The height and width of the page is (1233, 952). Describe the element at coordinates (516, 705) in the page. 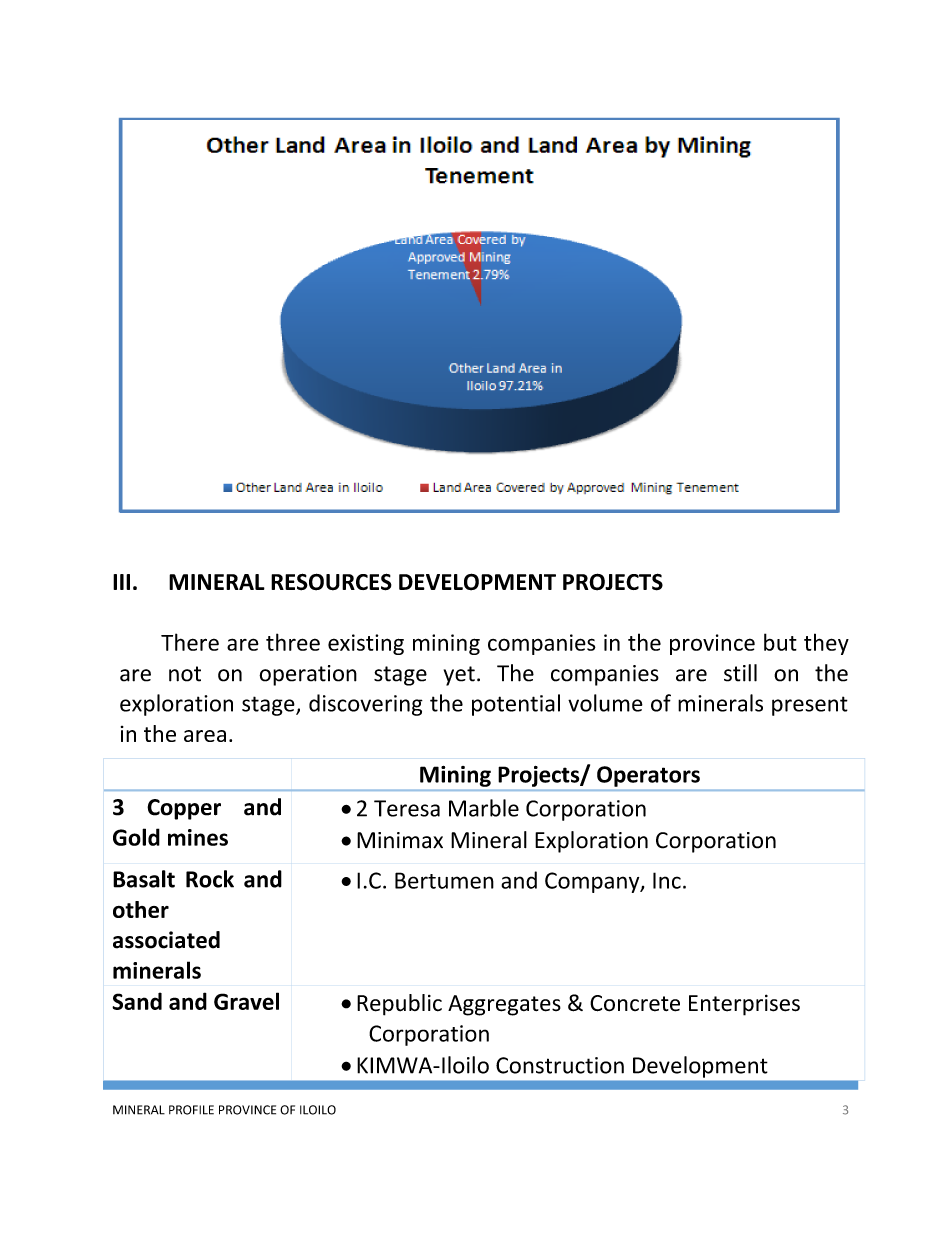

I see `potential` at that location.
